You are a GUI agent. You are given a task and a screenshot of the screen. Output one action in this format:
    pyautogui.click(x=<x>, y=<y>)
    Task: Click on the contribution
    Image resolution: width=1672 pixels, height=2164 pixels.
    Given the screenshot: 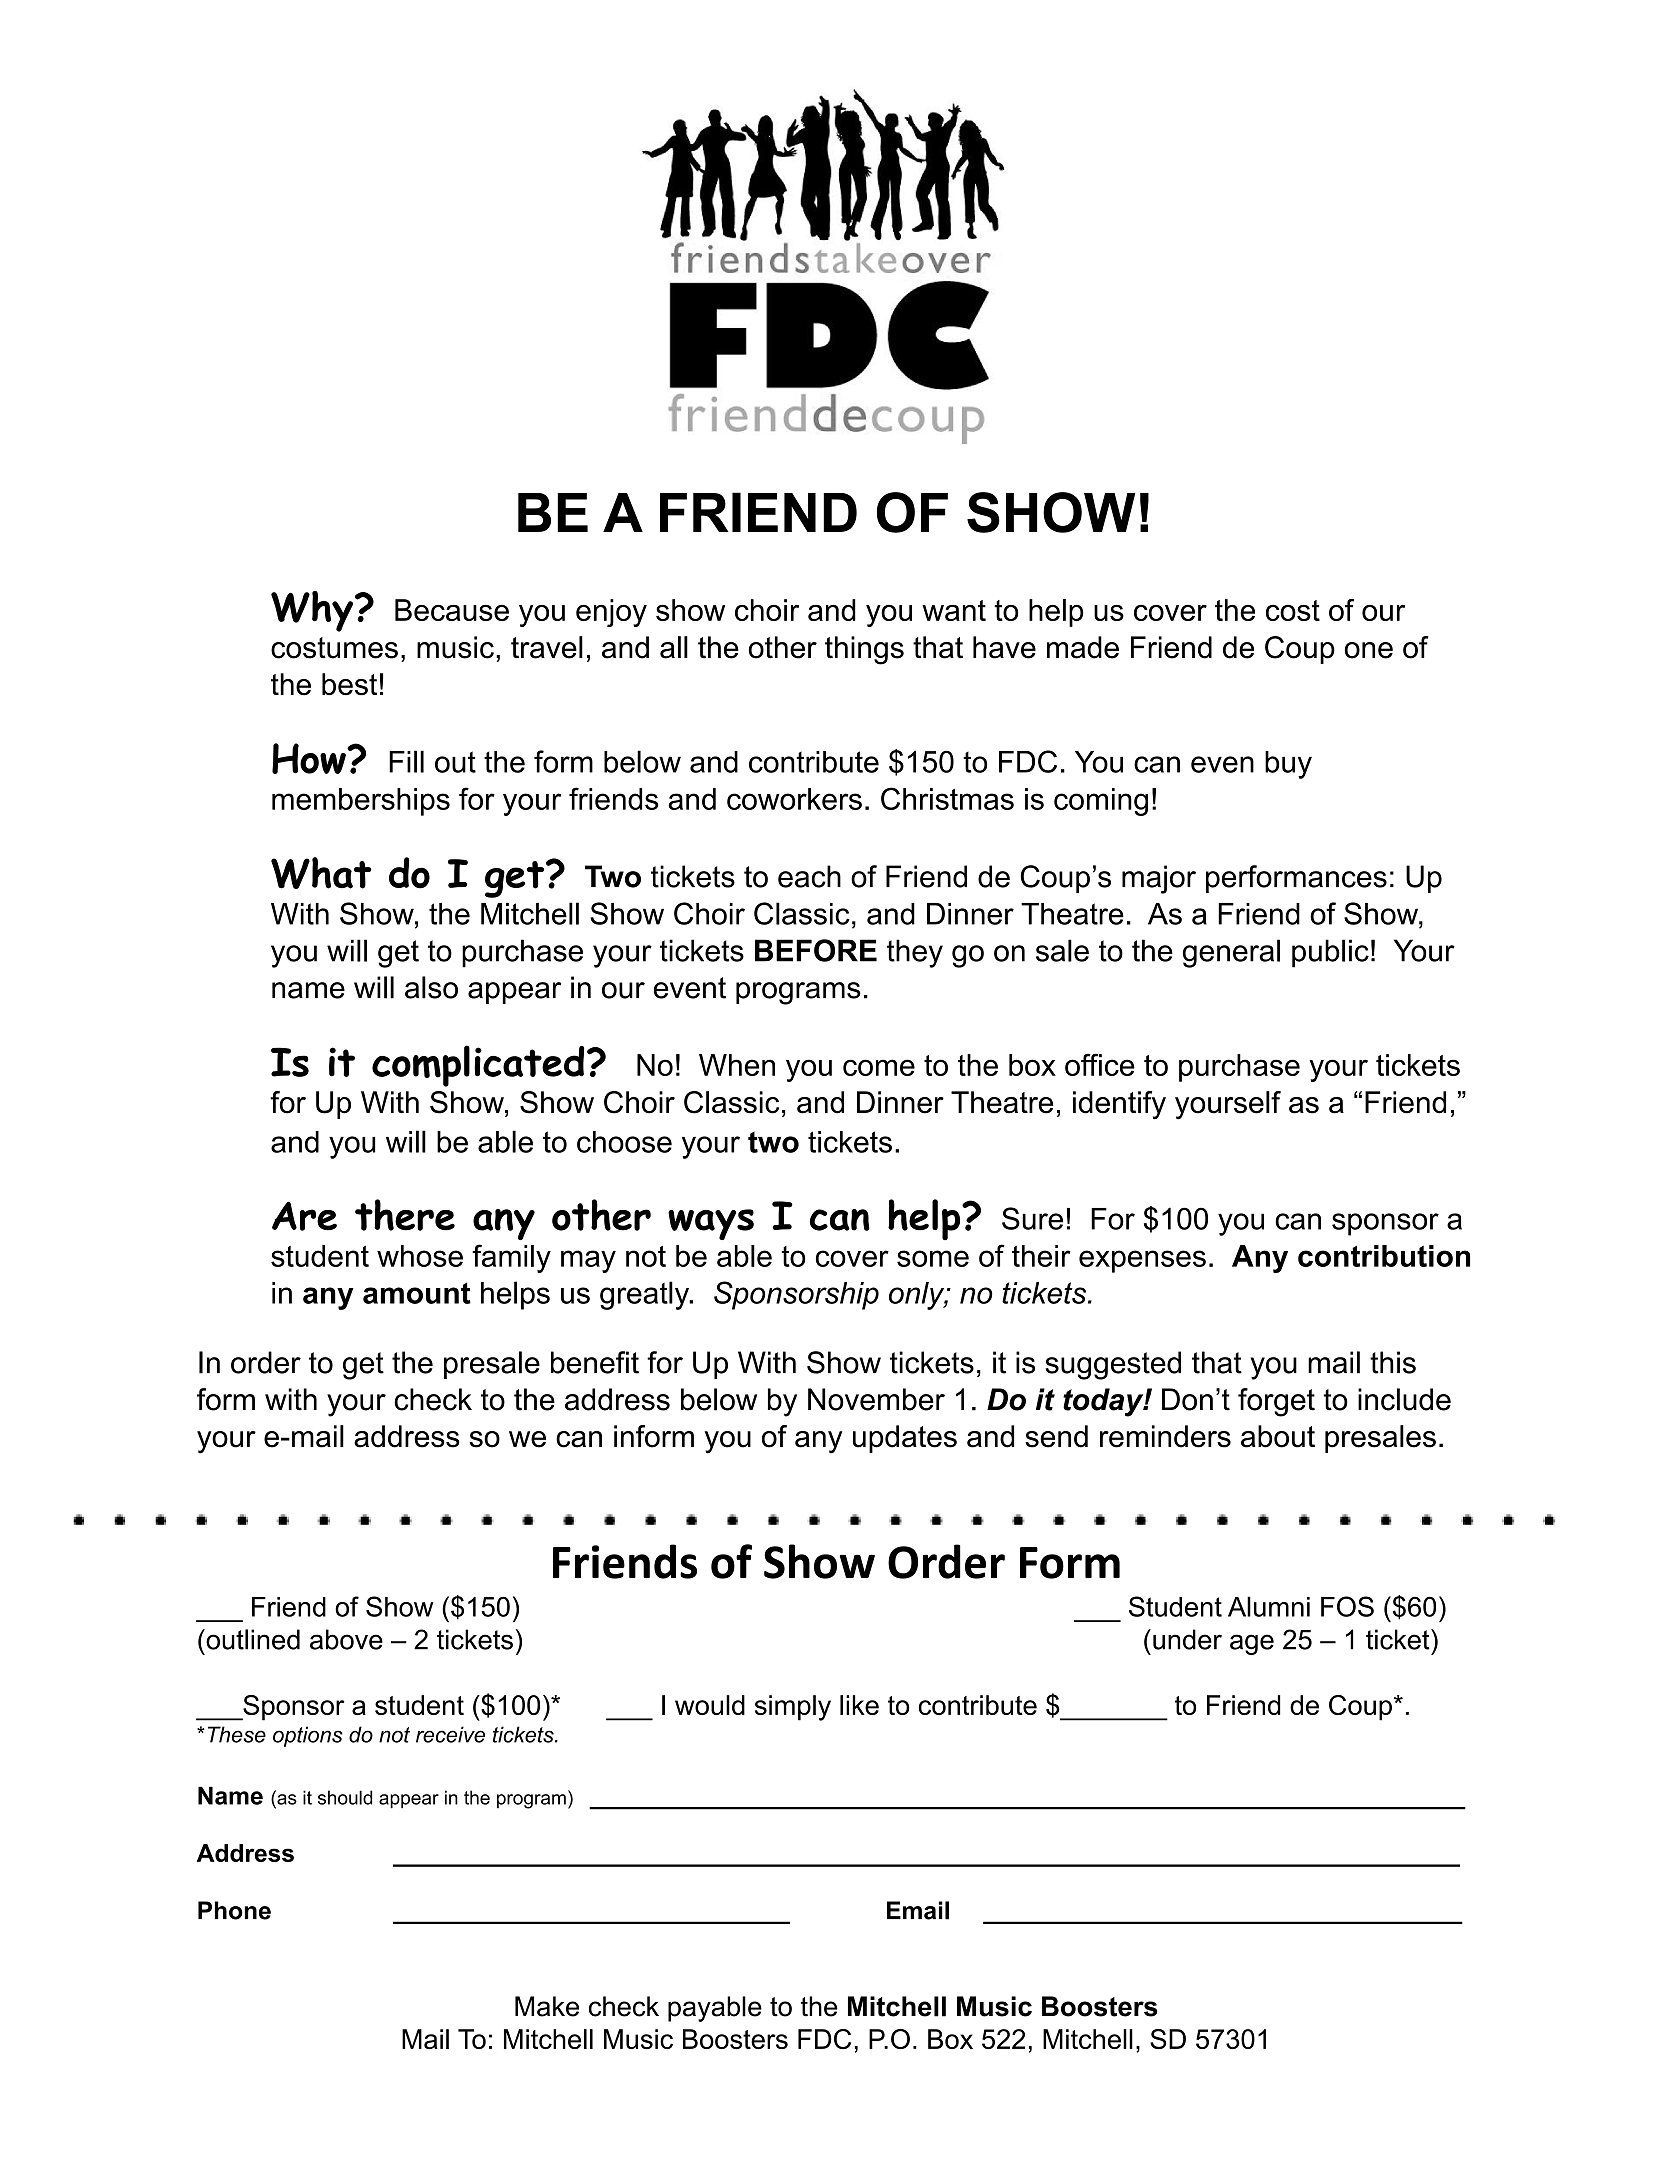 What is the action you would take?
    pyautogui.click(x=1384, y=1256)
